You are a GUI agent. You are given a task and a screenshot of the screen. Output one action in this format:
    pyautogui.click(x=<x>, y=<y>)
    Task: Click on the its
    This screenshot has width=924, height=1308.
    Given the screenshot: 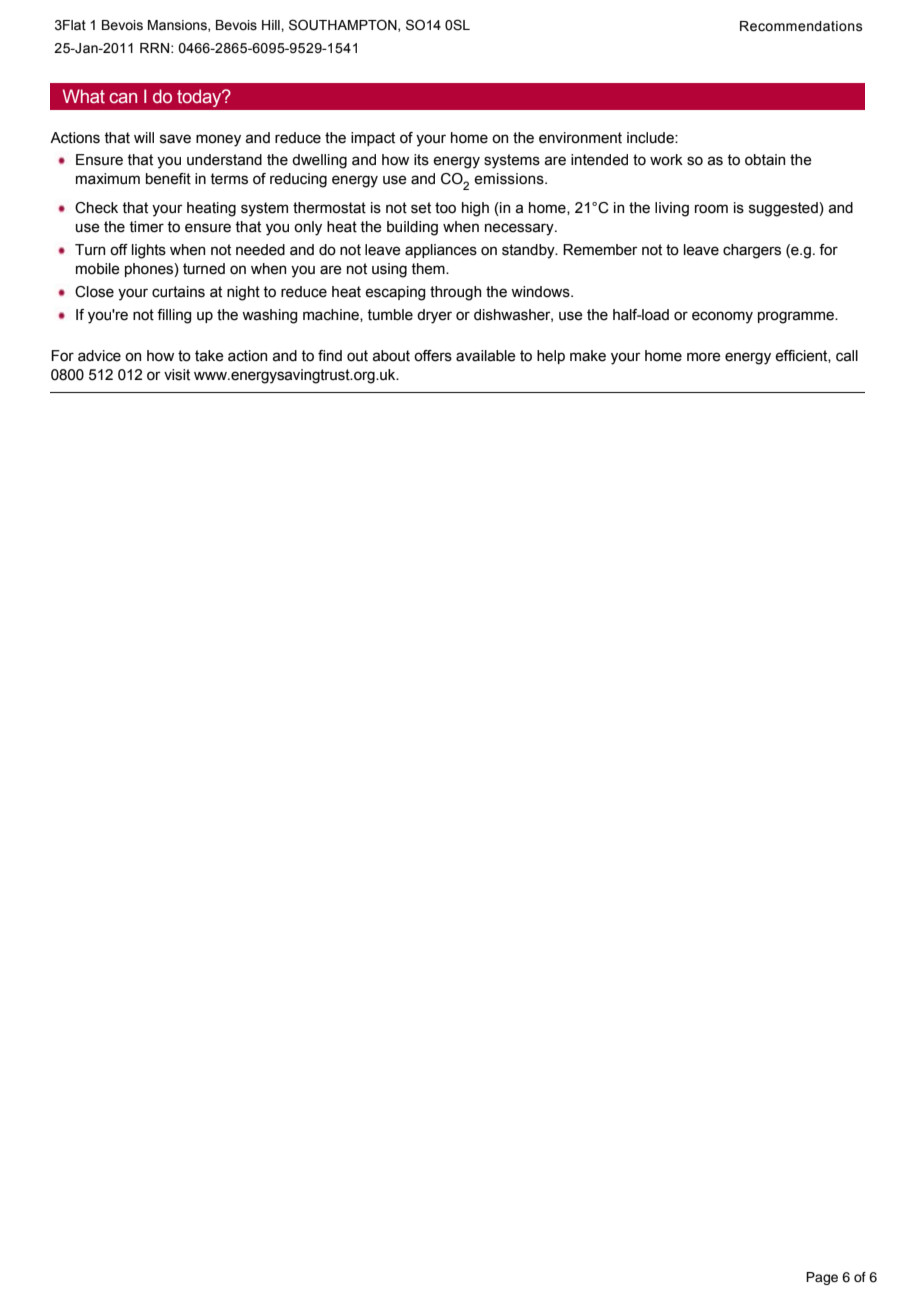 What is the action you would take?
    pyautogui.click(x=421, y=160)
